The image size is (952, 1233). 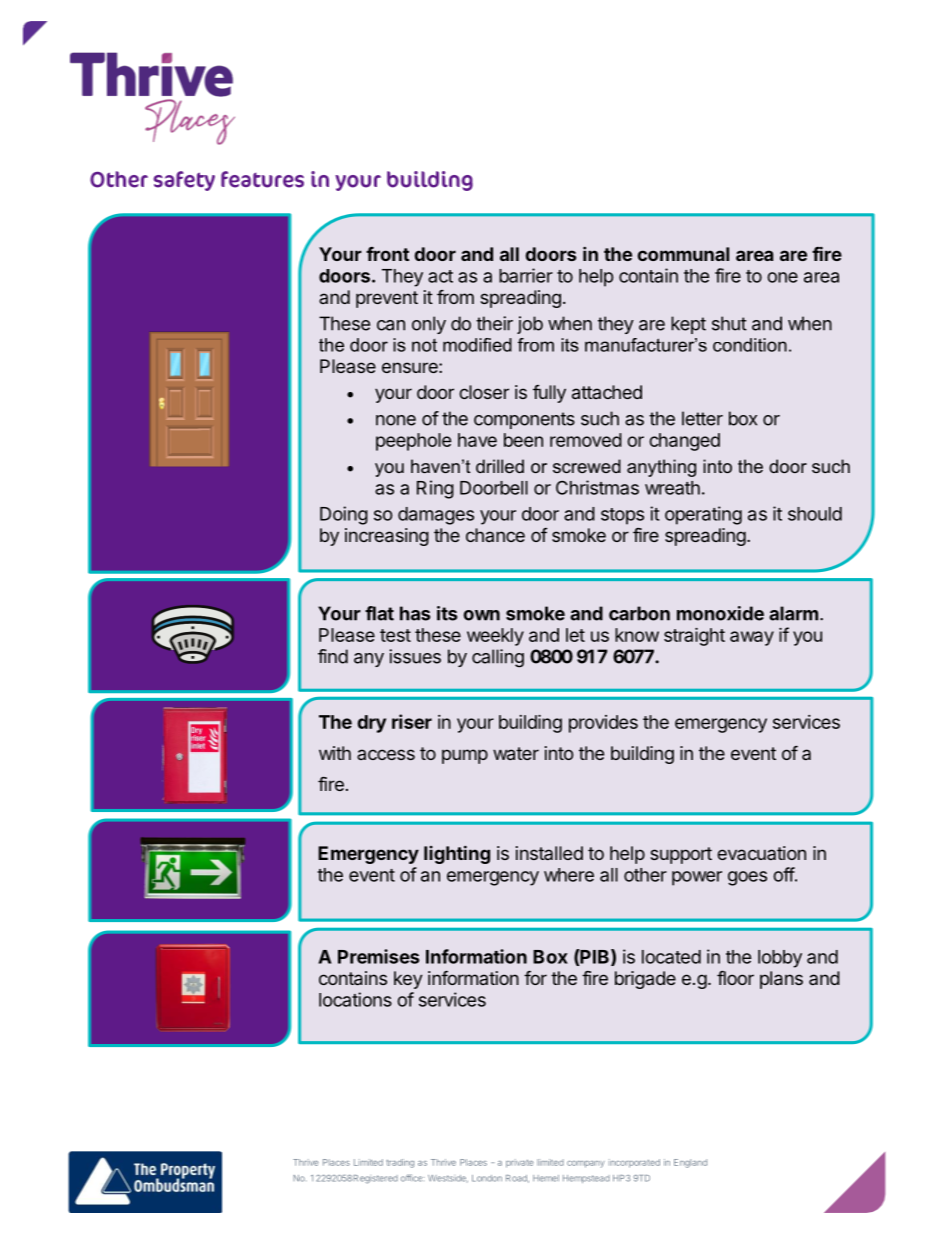 I want to click on provides, so click(x=603, y=724).
